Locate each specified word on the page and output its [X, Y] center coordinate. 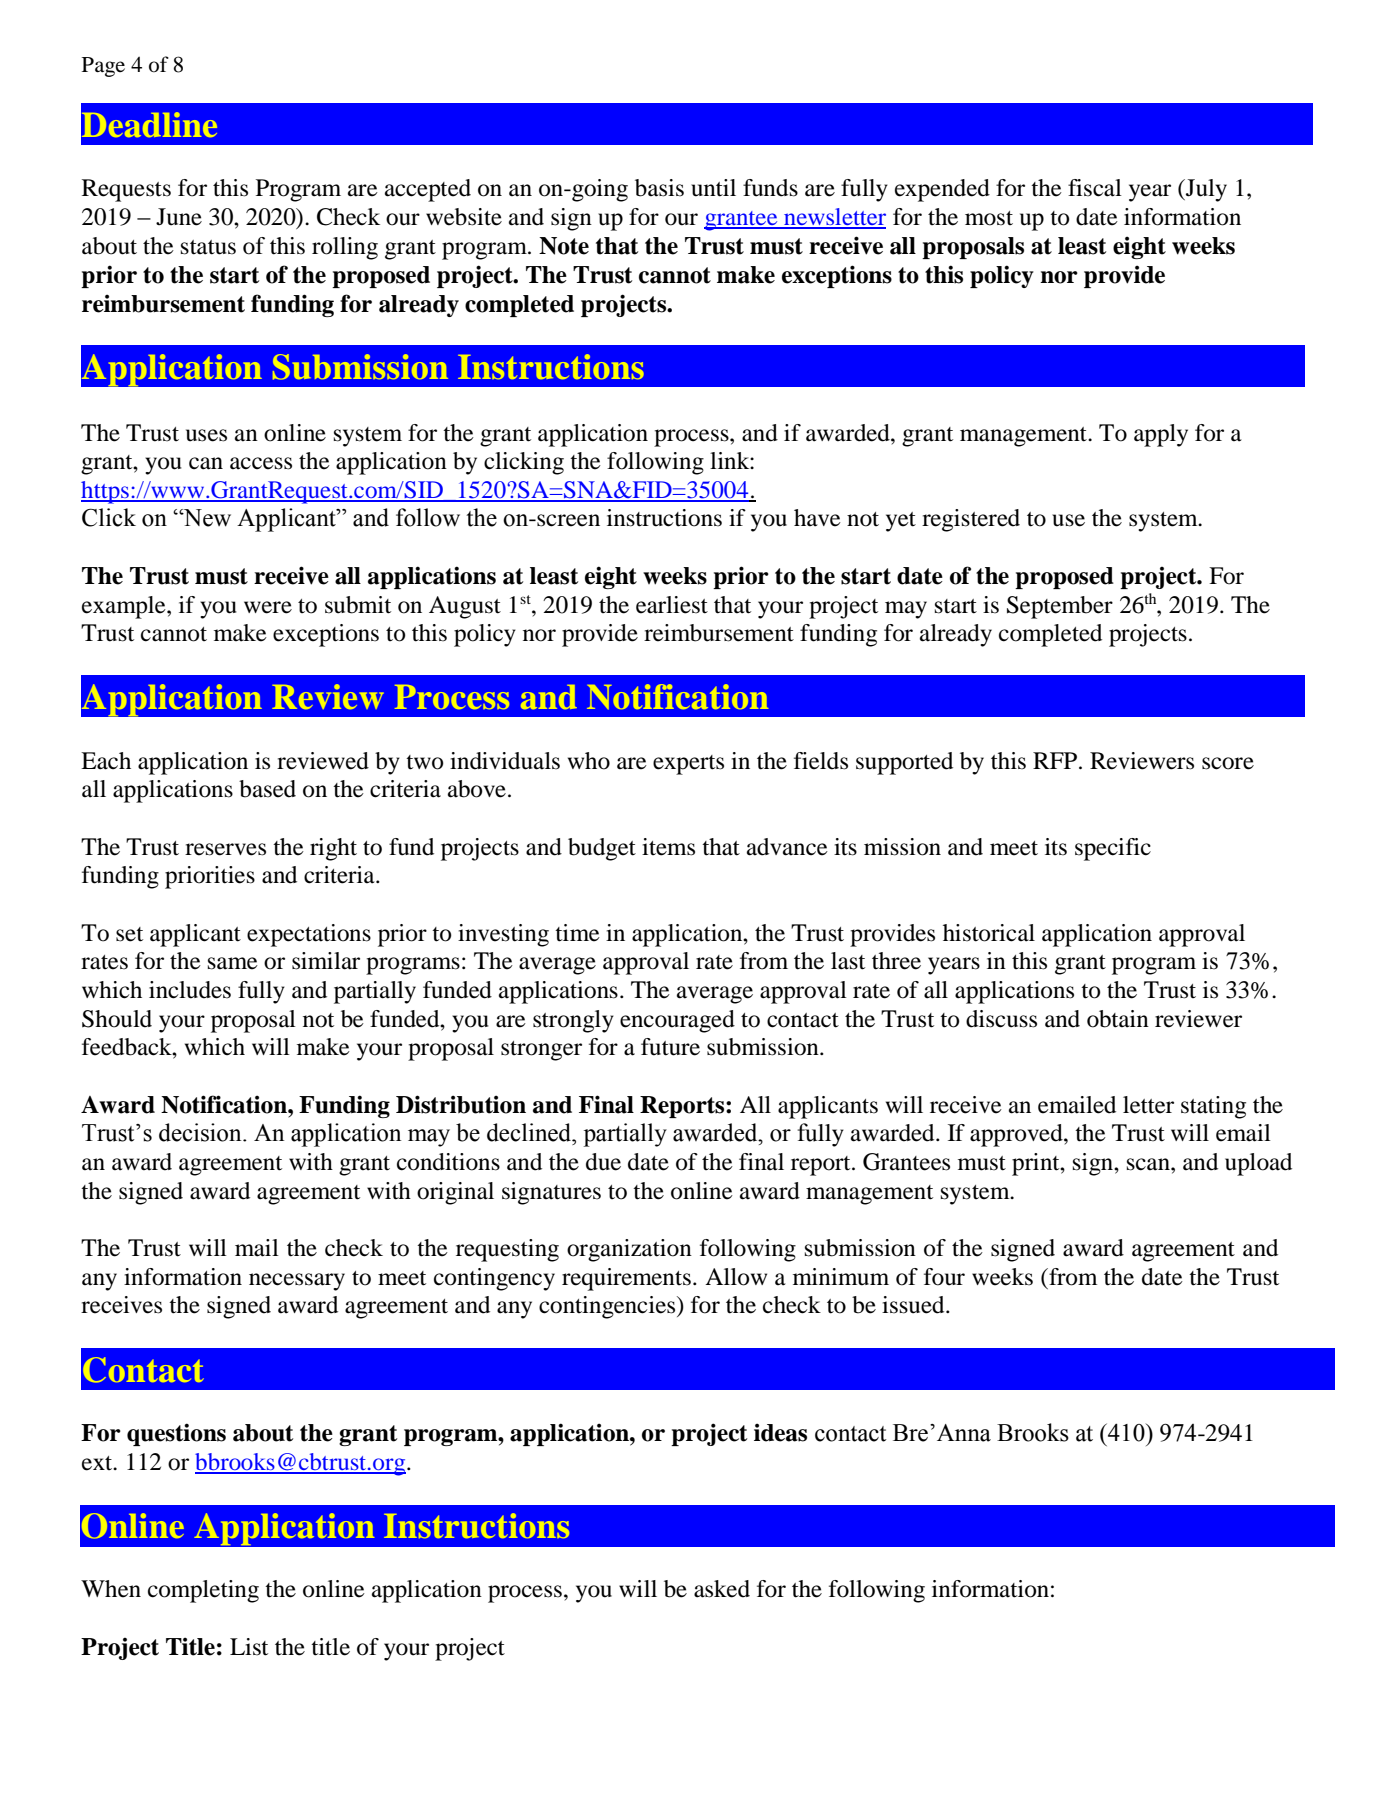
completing [203, 1591]
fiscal [1095, 188]
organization [629, 1250]
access [261, 463]
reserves [225, 849]
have [817, 518]
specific [1113, 849]
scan [1149, 1164]
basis [659, 188]
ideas [780, 1432]
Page [103, 67]
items [668, 847]
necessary [297, 1282]
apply [1161, 435]
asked [722, 1589]
